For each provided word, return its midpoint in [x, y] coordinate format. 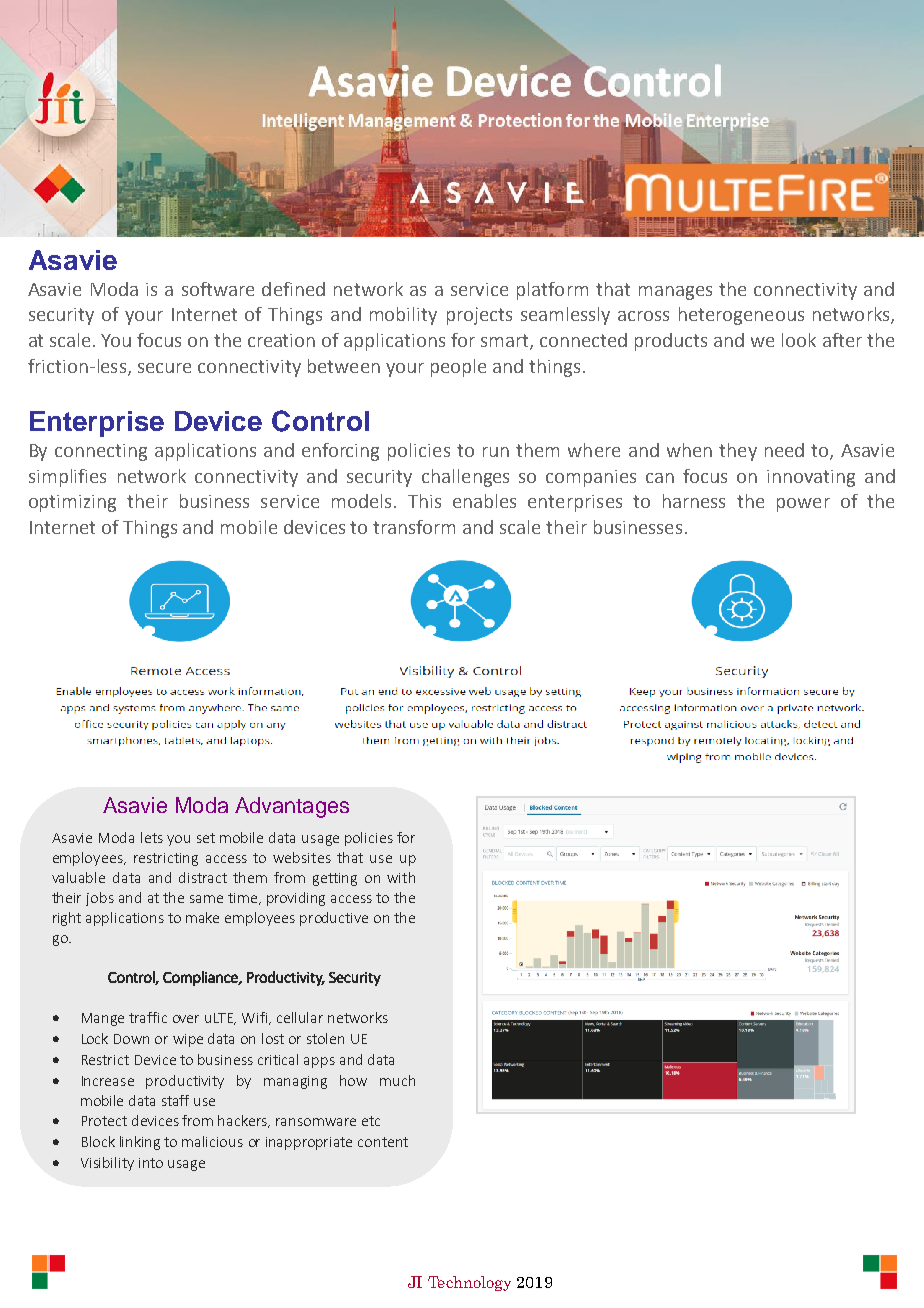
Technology [469, 1283]
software [218, 289]
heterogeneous [741, 316]
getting [335, 879]
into [151, 1163]
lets [152, 837]
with [401, 877]
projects [479, 316]
